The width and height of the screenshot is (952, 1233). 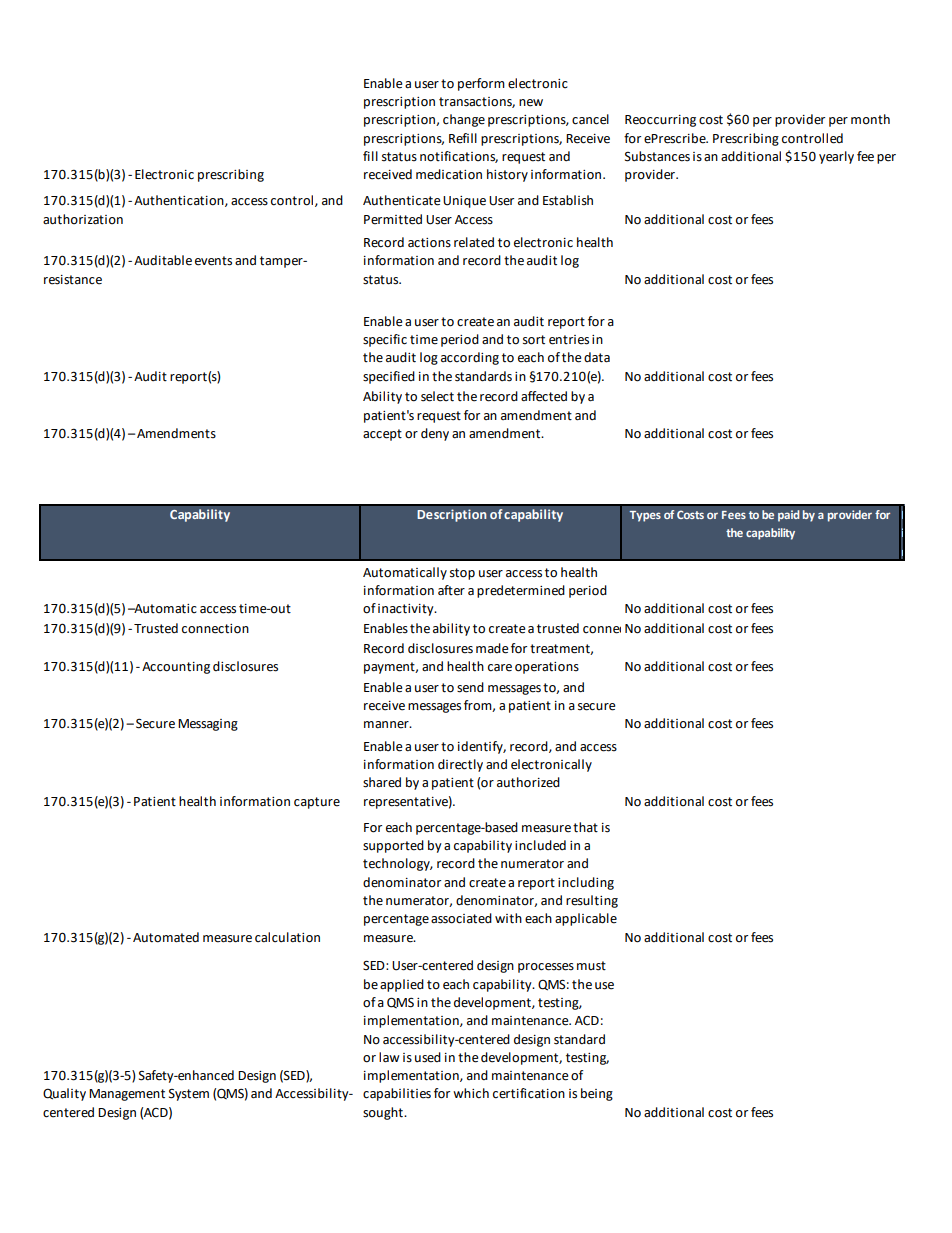 What do you see at coordinates (189, 1095) in the screenshot?
I see `System` at bounding box center [189, 1095].
